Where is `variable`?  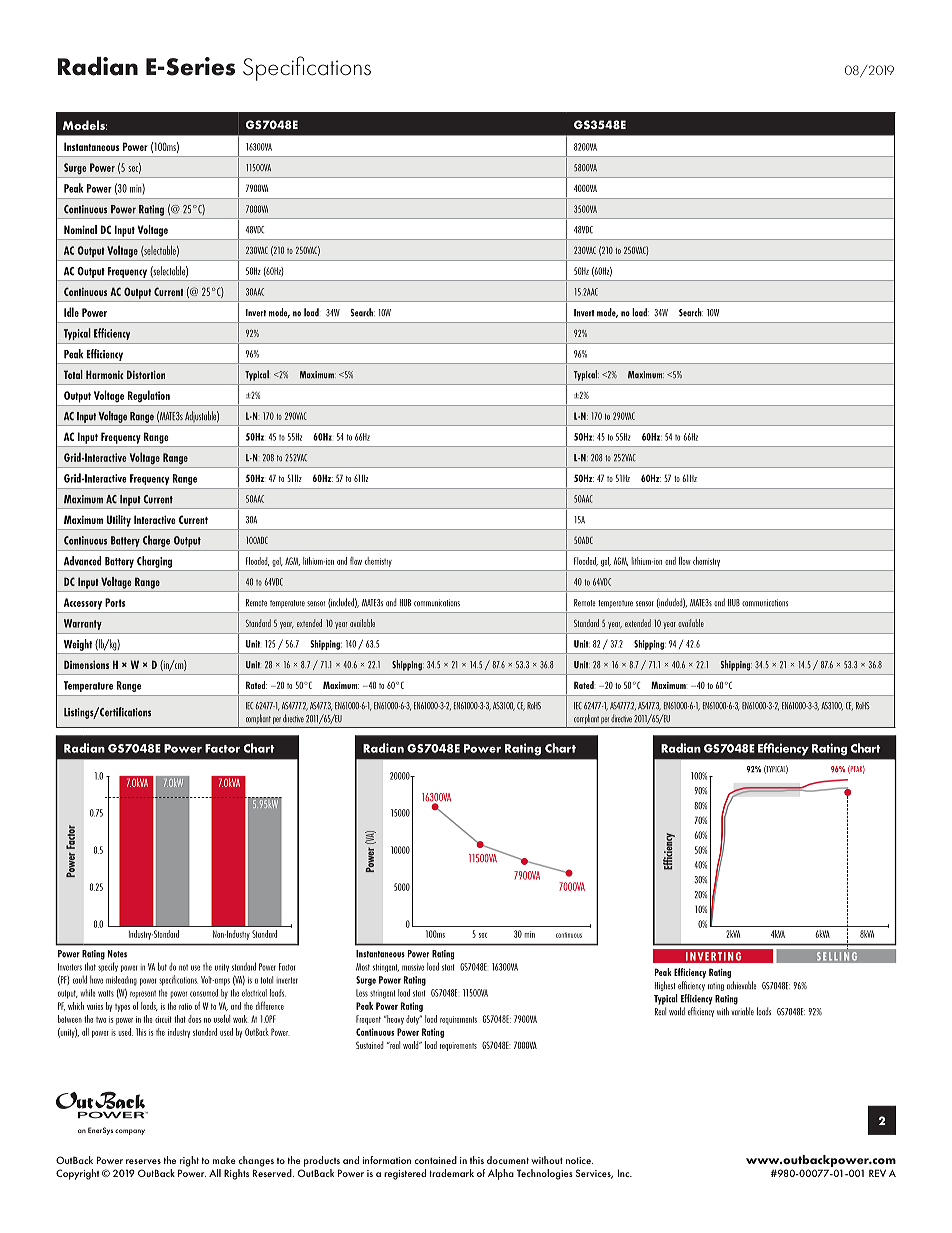
variable is located at coordinates (742, 1011).
